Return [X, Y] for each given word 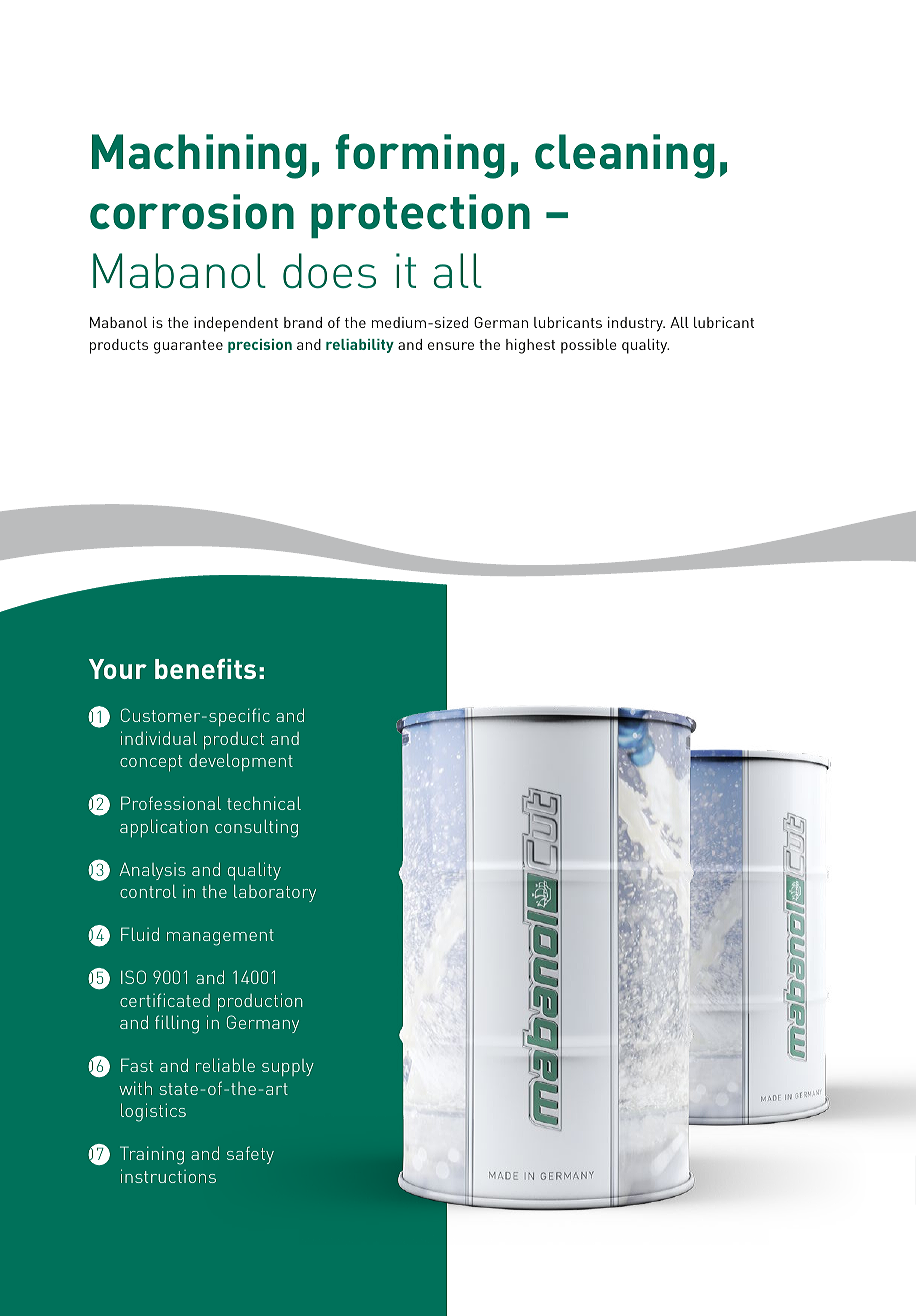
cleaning [625, 156]
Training [152, 1155]
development [241, 762]
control [148, 891]
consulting [256, 828]
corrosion [192, 212]
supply [288, 1067]
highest [530, 346]
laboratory [275, 893]
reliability [360, 346]
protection [420, 216]
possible [589, 346]
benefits [205, 669]
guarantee [188, 347]
